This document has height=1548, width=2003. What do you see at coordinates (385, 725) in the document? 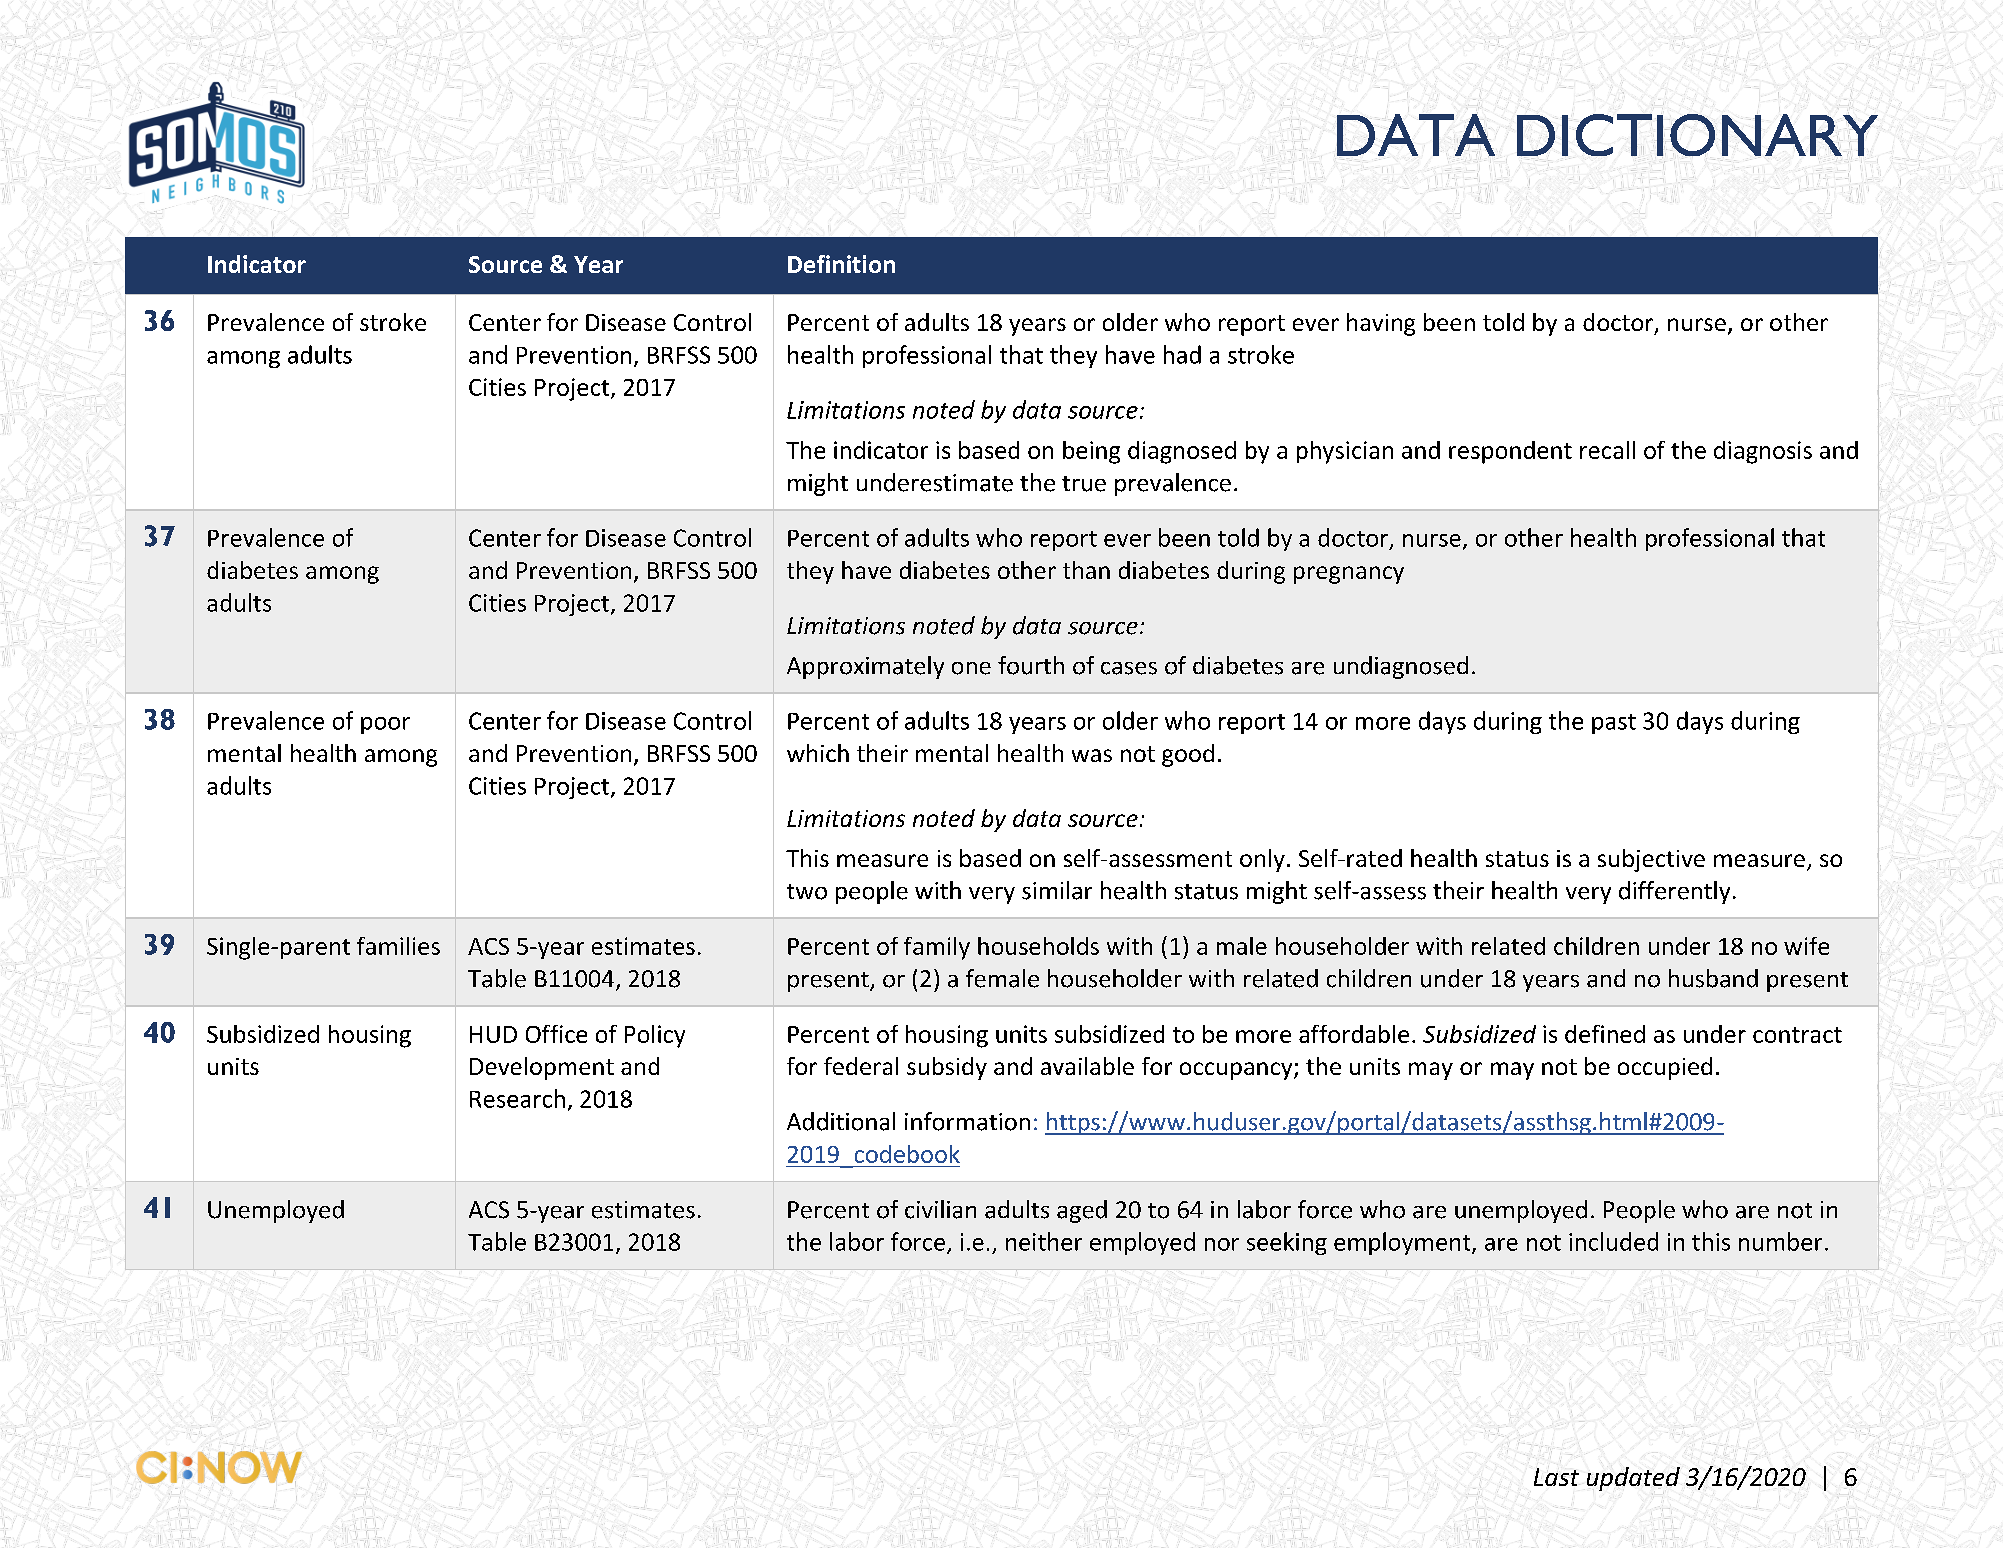
I see `poor` at bounding box center [385, 725].
